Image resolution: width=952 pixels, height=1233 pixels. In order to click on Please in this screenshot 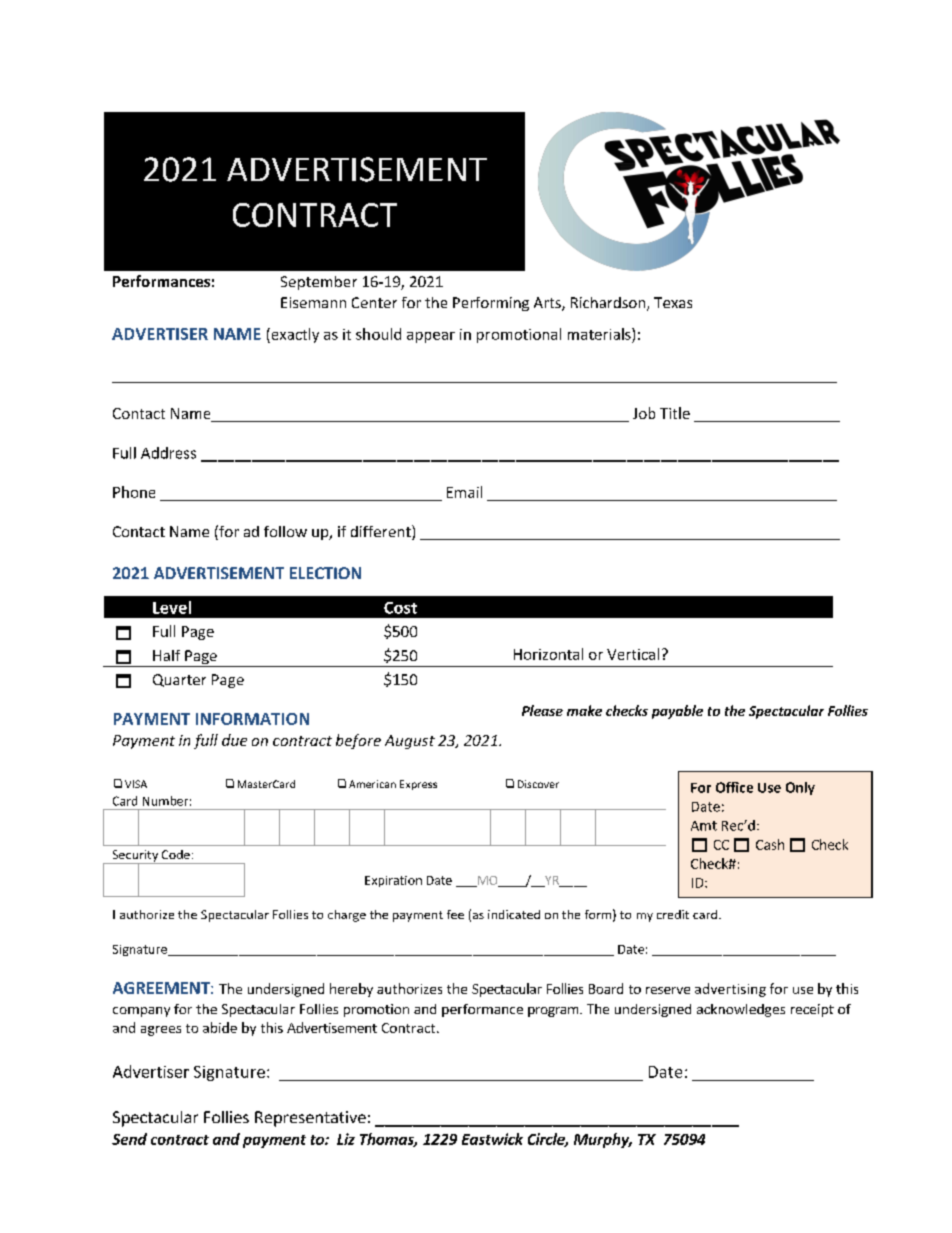, I will do `click(542, 710)`.
